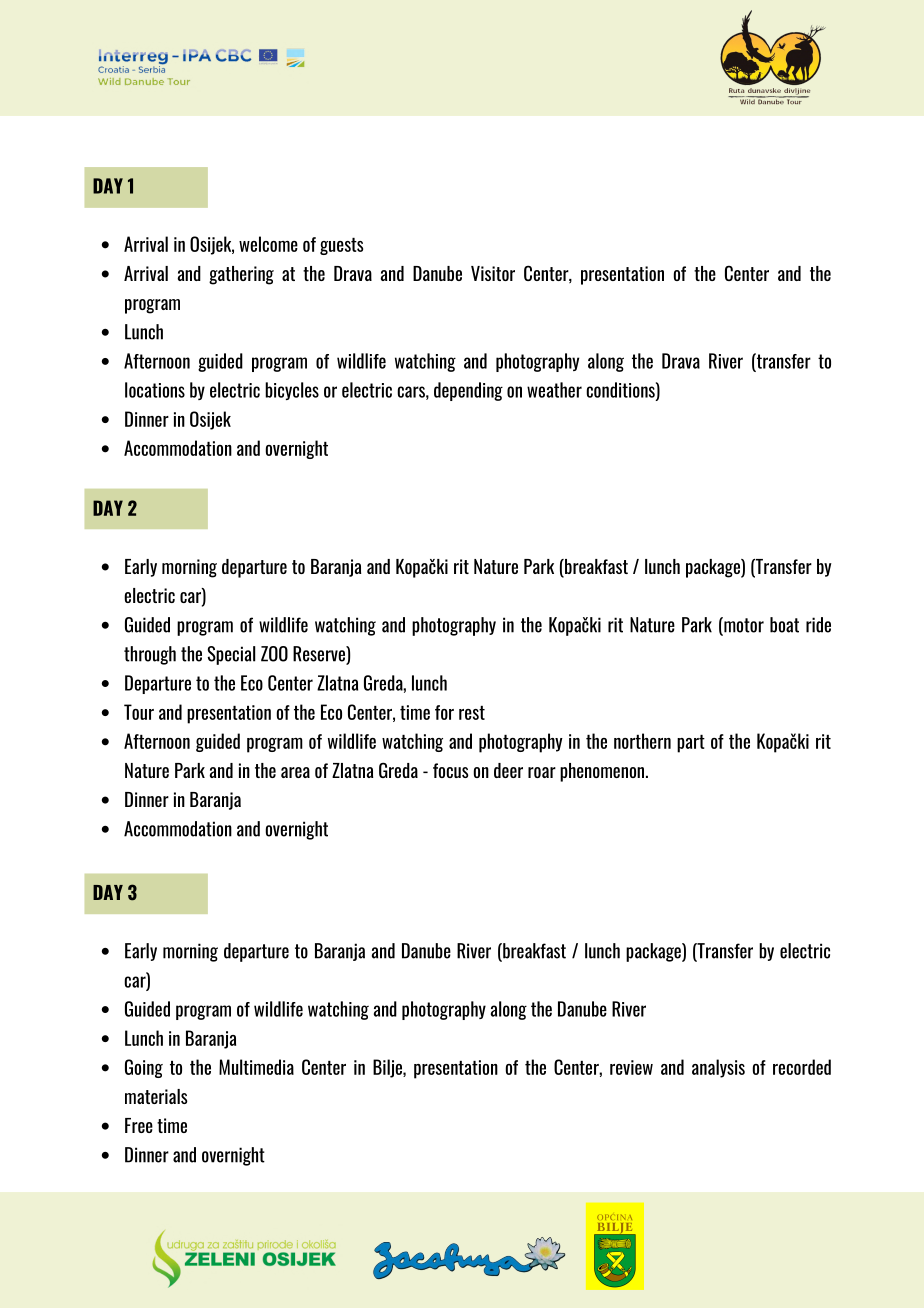  I want to click on rest, so click(472, 713).
